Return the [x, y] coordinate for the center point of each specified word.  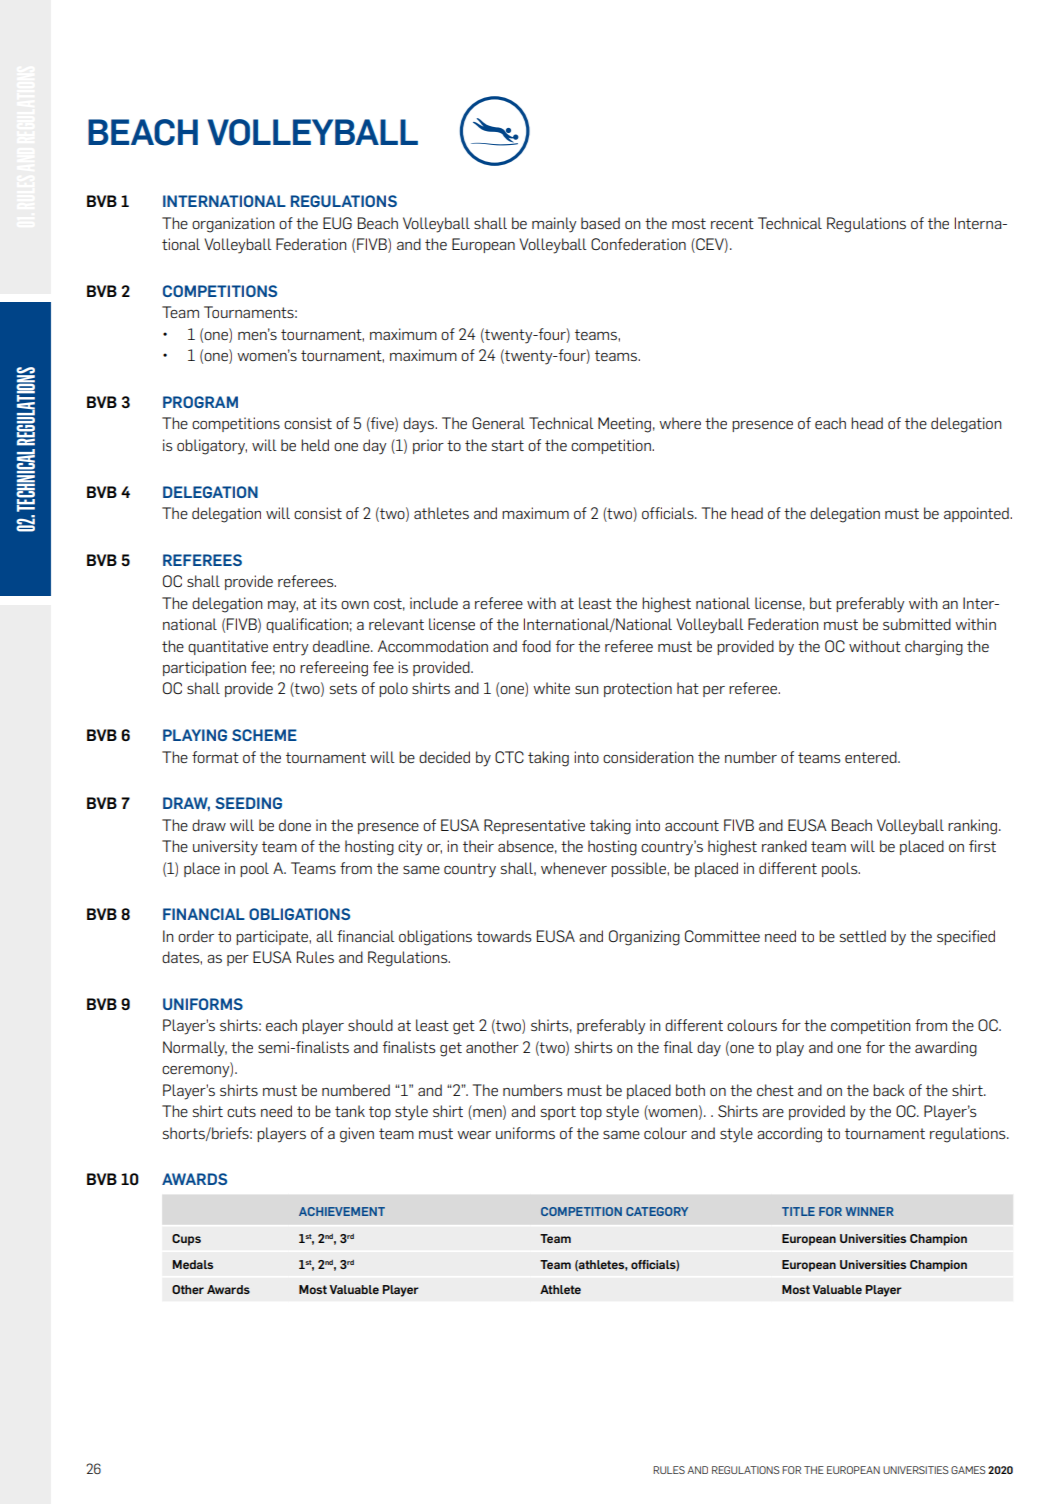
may [283, 607]
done [295, 825]
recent [732, 223]
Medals [192, 1264]
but [821, 603]
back [889, 1090]
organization [233, 225]
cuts [241, 1111]
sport [558, 1113]
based [600, 223]
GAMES [968, 1470]
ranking [974, 827]
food [536, 646]
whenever [574, 868]
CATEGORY [657, 1211]
